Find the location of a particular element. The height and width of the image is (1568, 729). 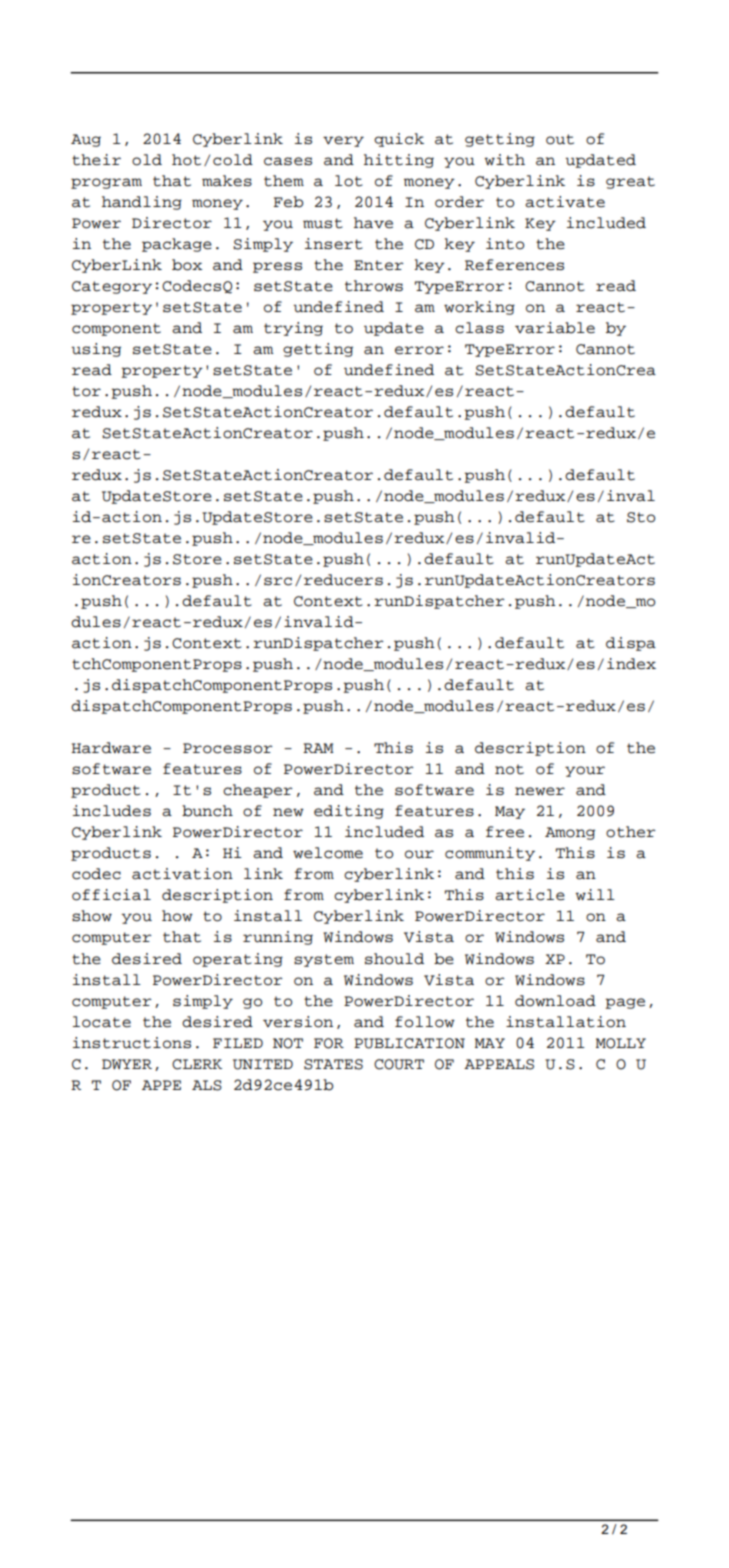

editing is located at coordinates (349, 812).
